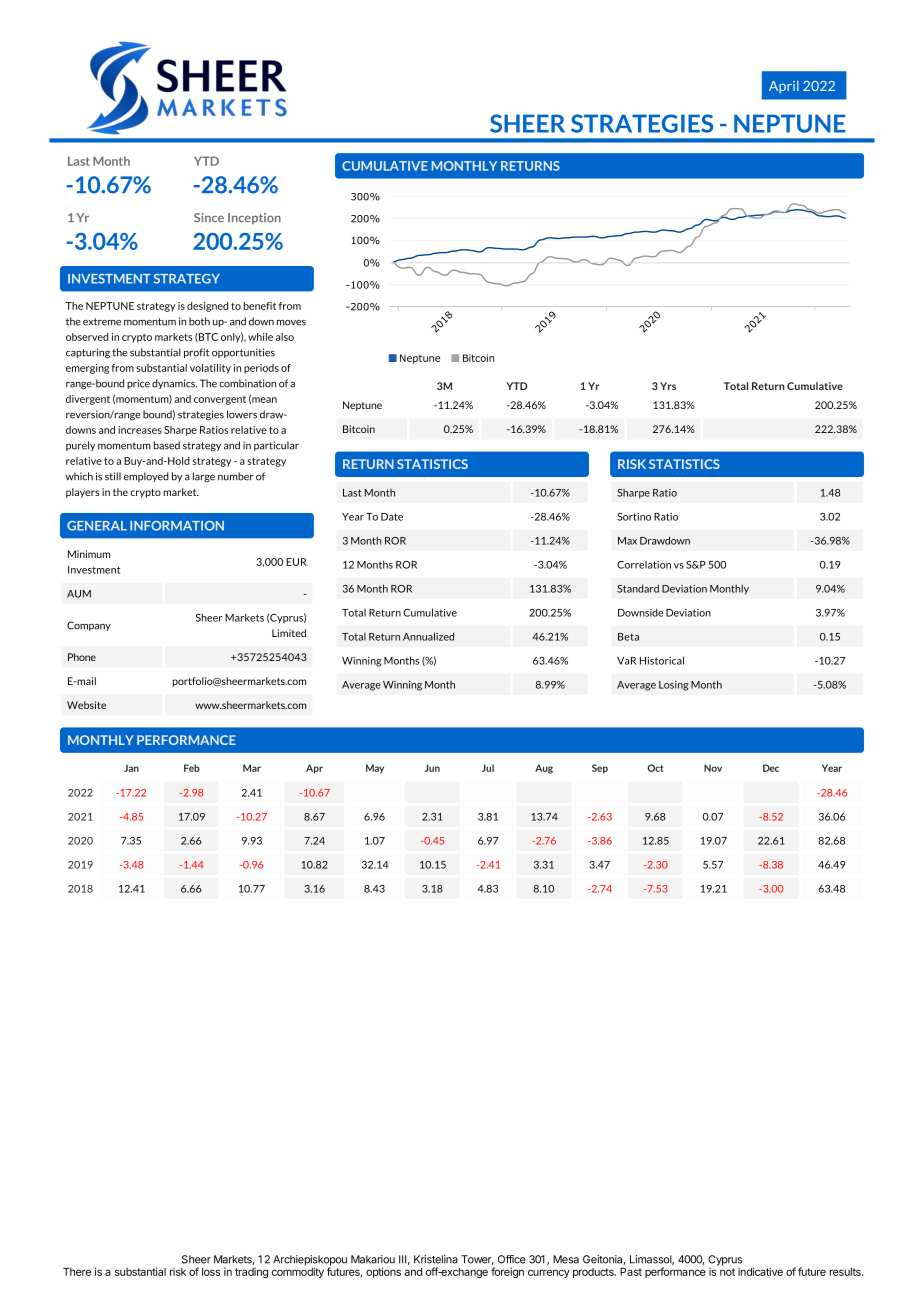  Describe the element at coordinates (727, 1272) in the screenshot. I see `not` at that location.
